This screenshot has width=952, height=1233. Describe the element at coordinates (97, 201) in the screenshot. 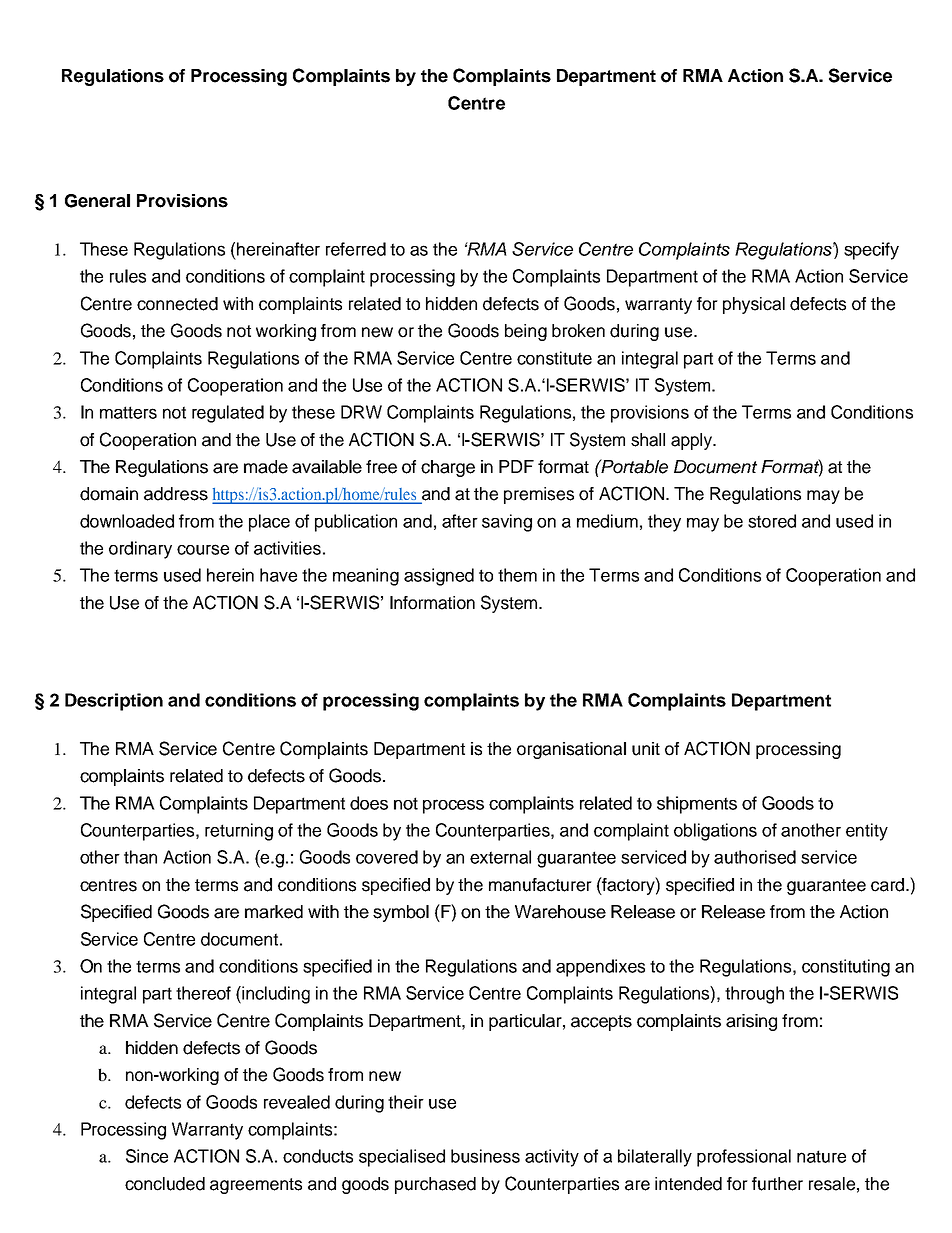

I see `General` at that location.
